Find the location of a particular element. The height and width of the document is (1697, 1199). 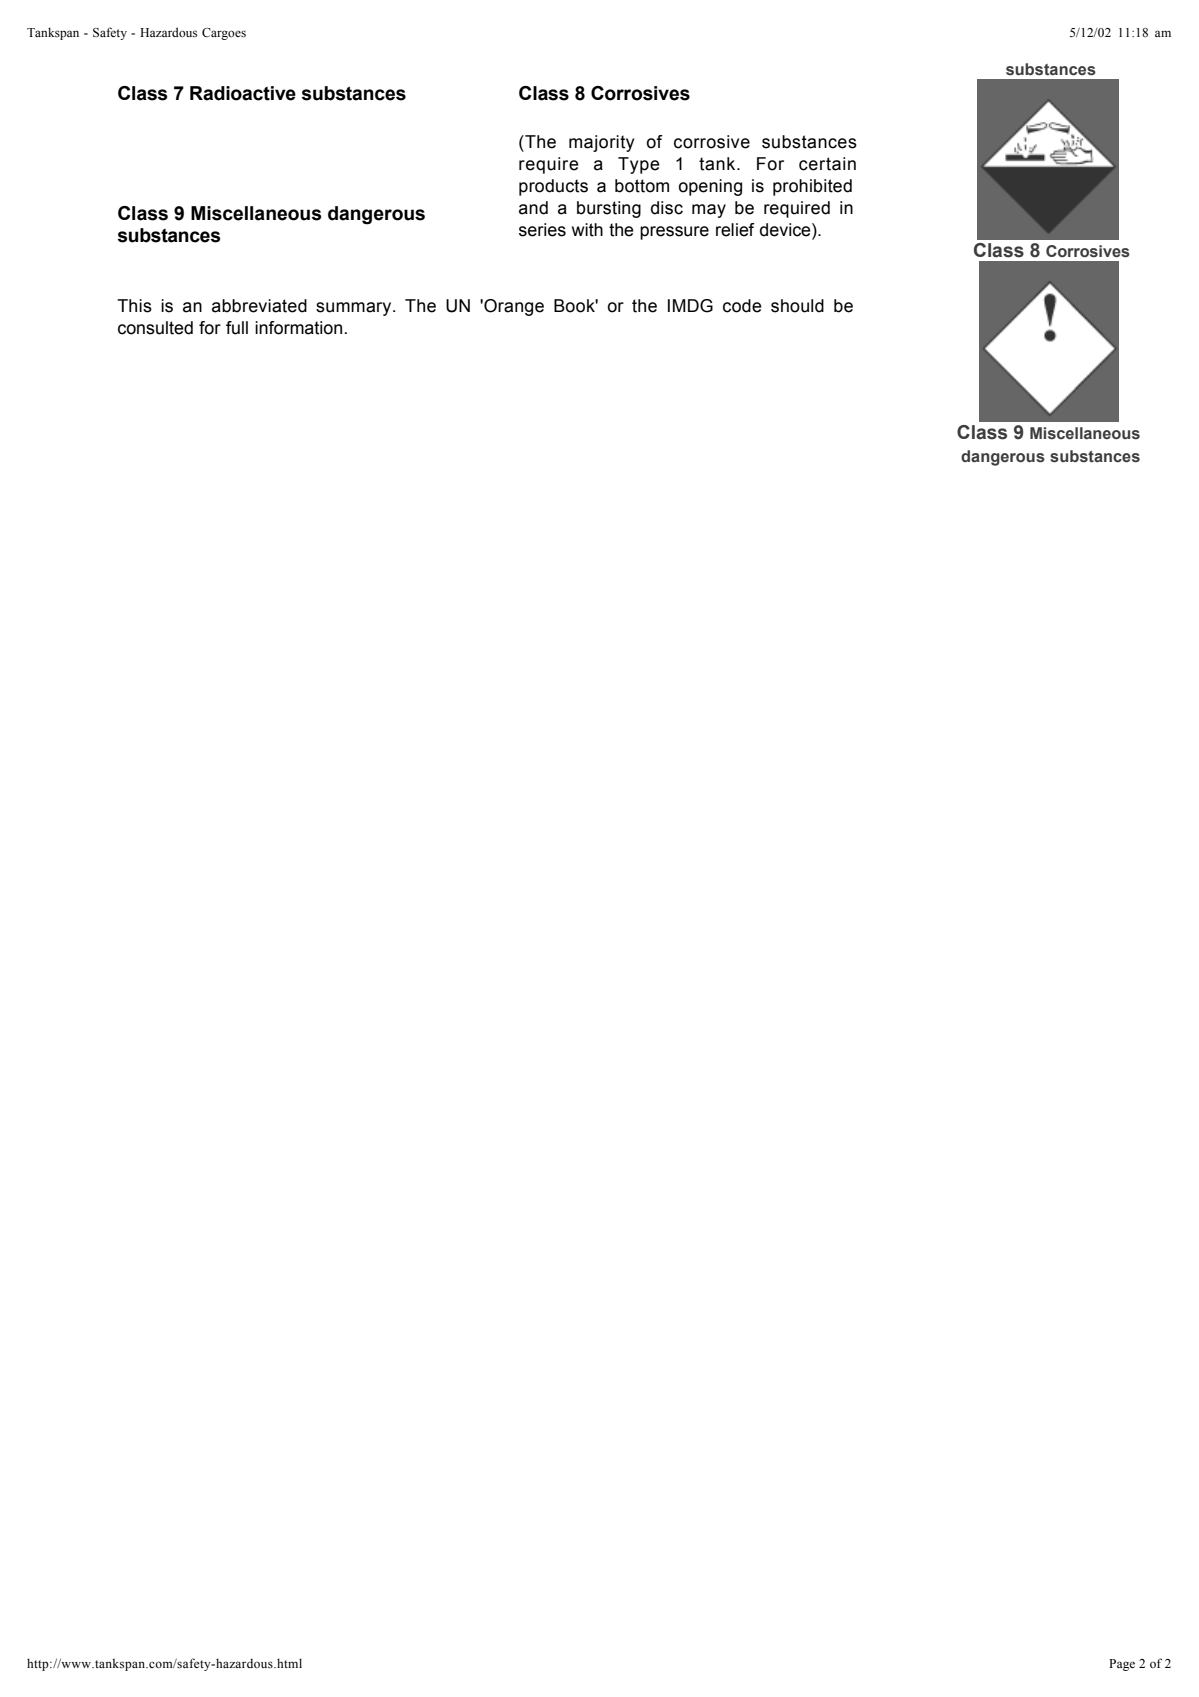

should is located at coordinates (797, 306).
